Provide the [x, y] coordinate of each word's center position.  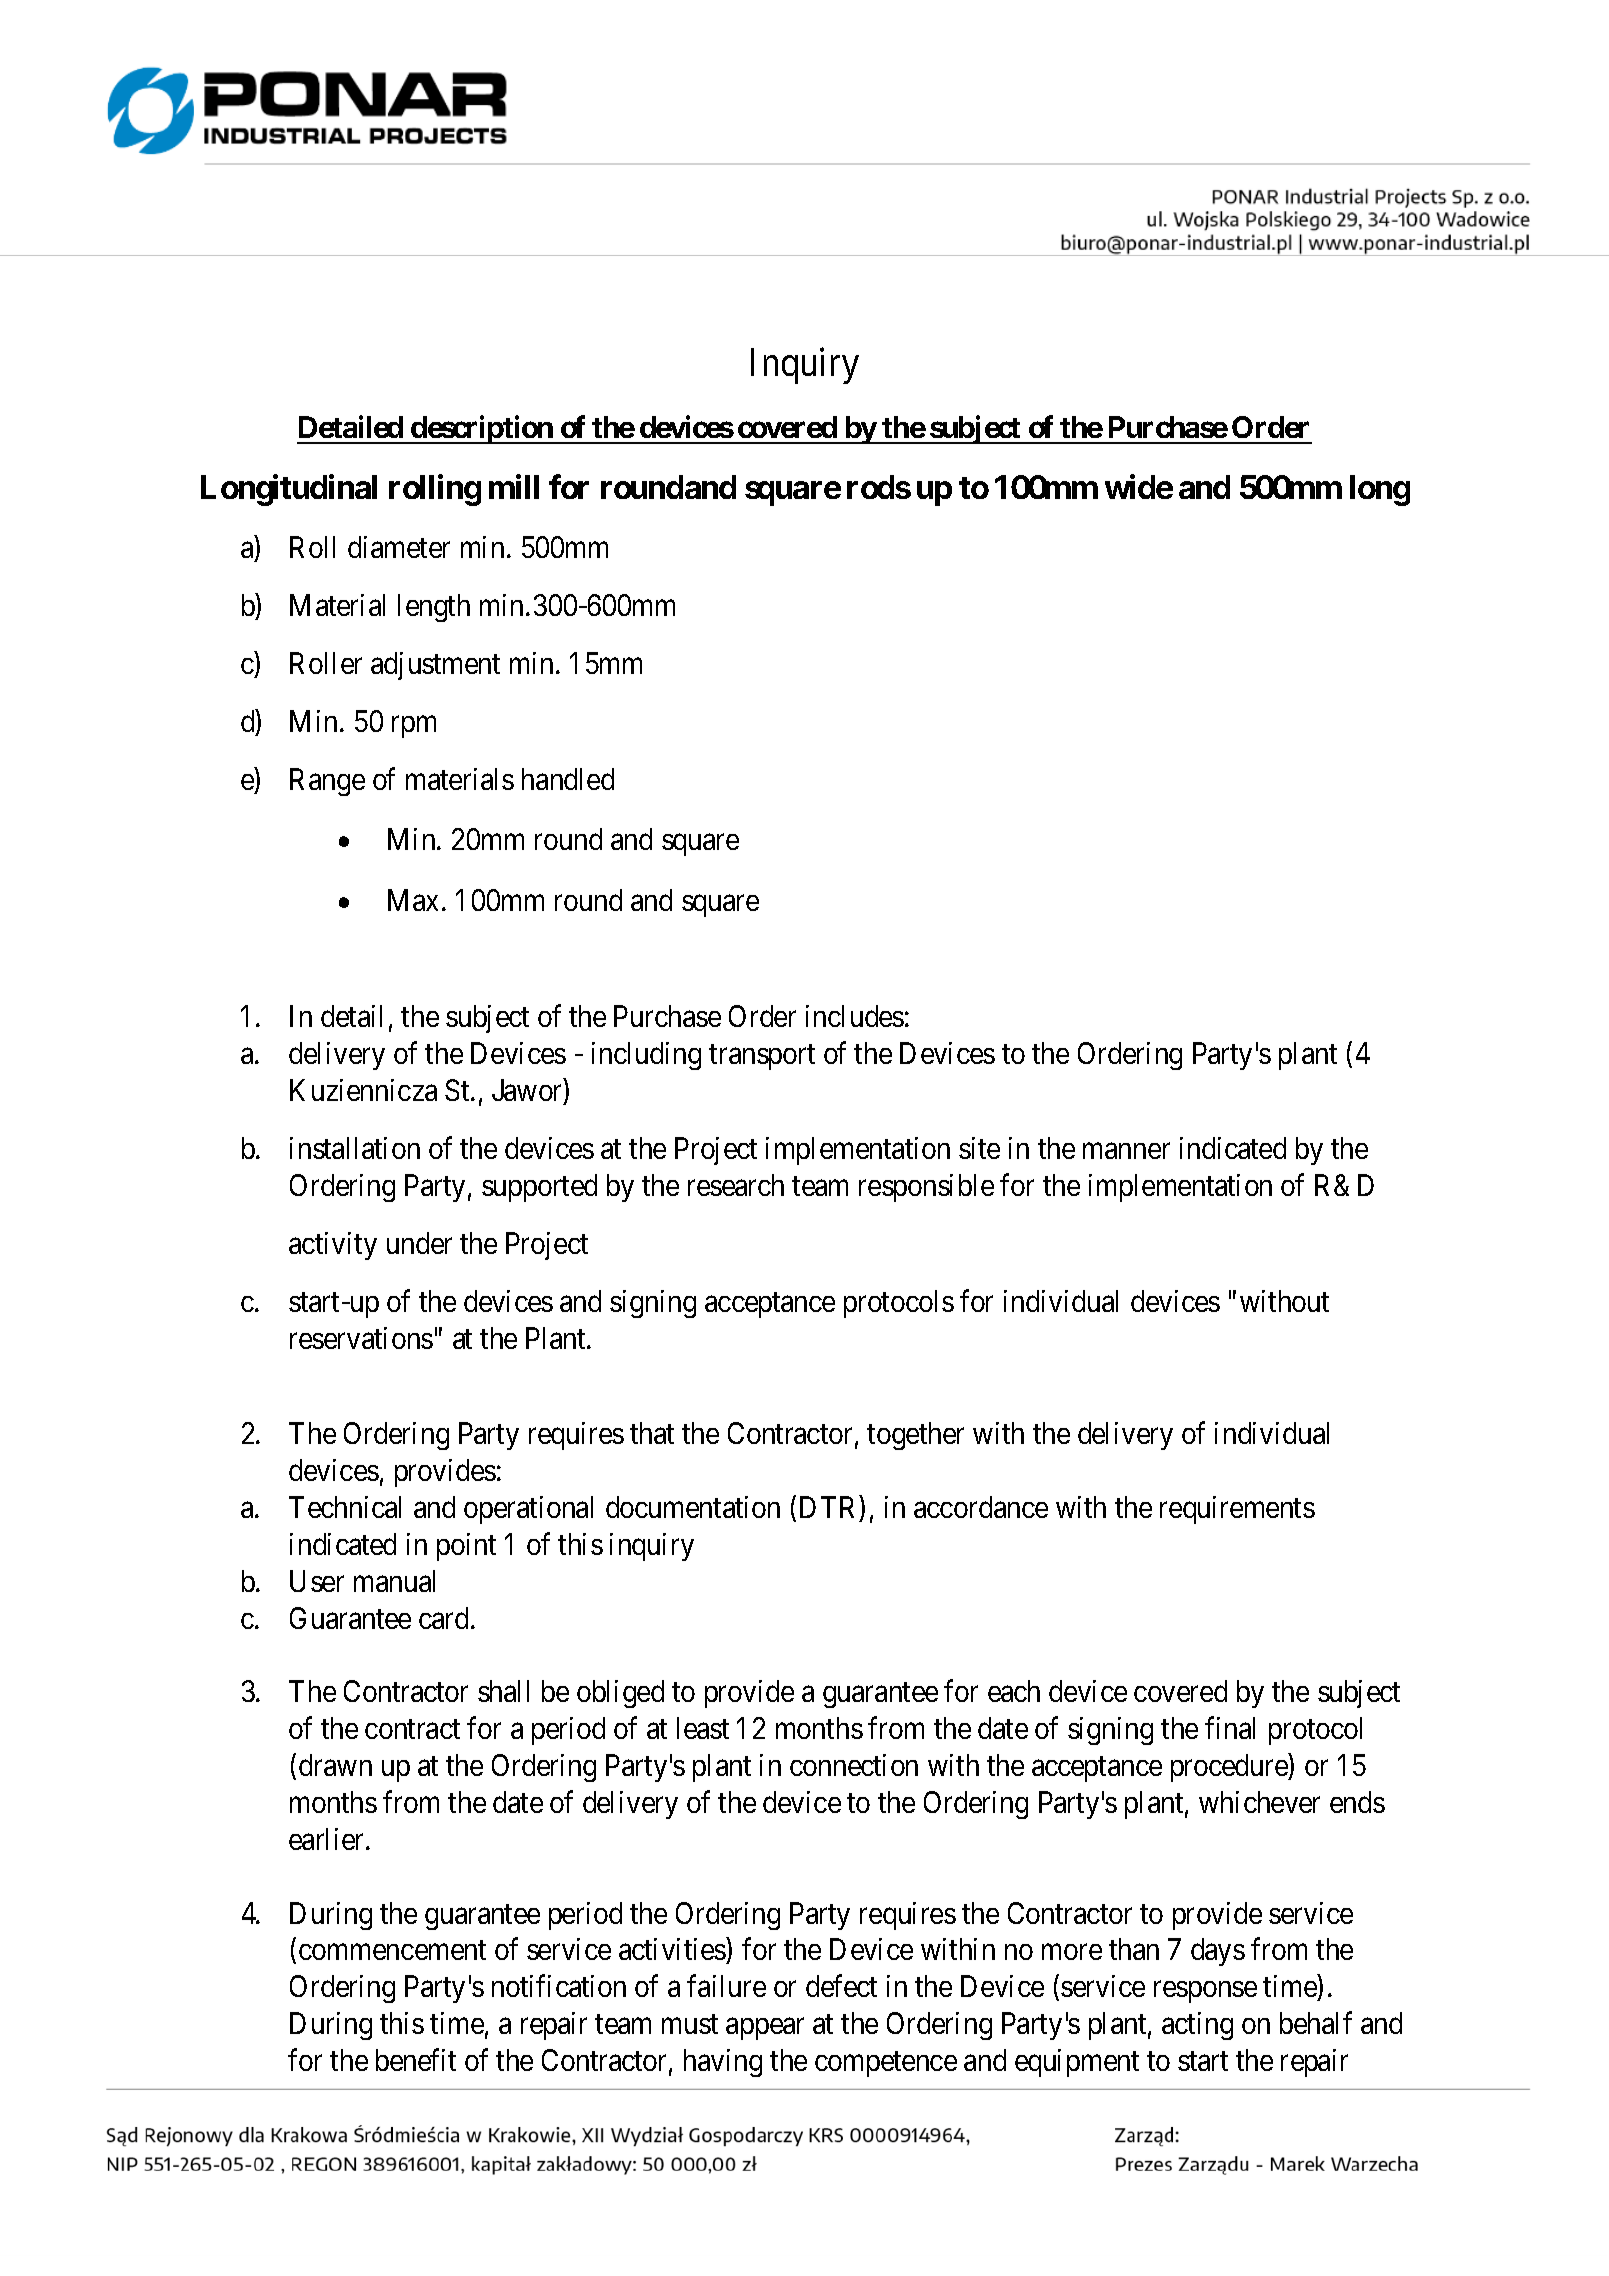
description [482, 429]
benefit [416, 2060]
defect [841, 1986]
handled [568, 779]
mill [514, 486]
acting [1197, 2026]
